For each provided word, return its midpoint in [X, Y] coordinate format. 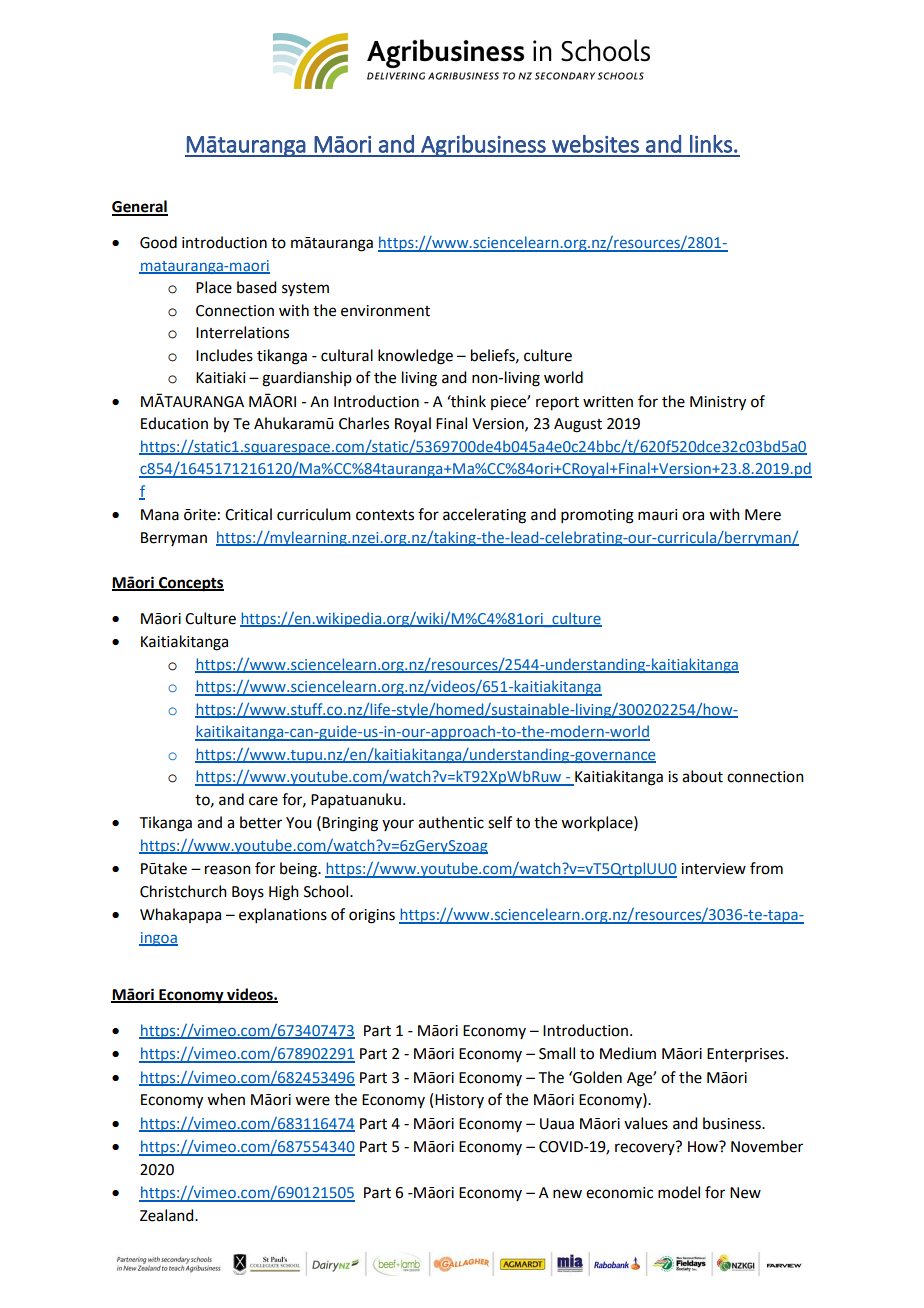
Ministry [718, 403]
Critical [248, 514]
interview [713, 869]
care [263, 801]
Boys [248, 893]
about [702, 776]
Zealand [168, 1215]
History [459, 1101]
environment [385, 311]
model [679, 1192]
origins [372, 916]
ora [693, 516]
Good [158, 242]
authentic [451, 822]
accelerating [484, 516]
